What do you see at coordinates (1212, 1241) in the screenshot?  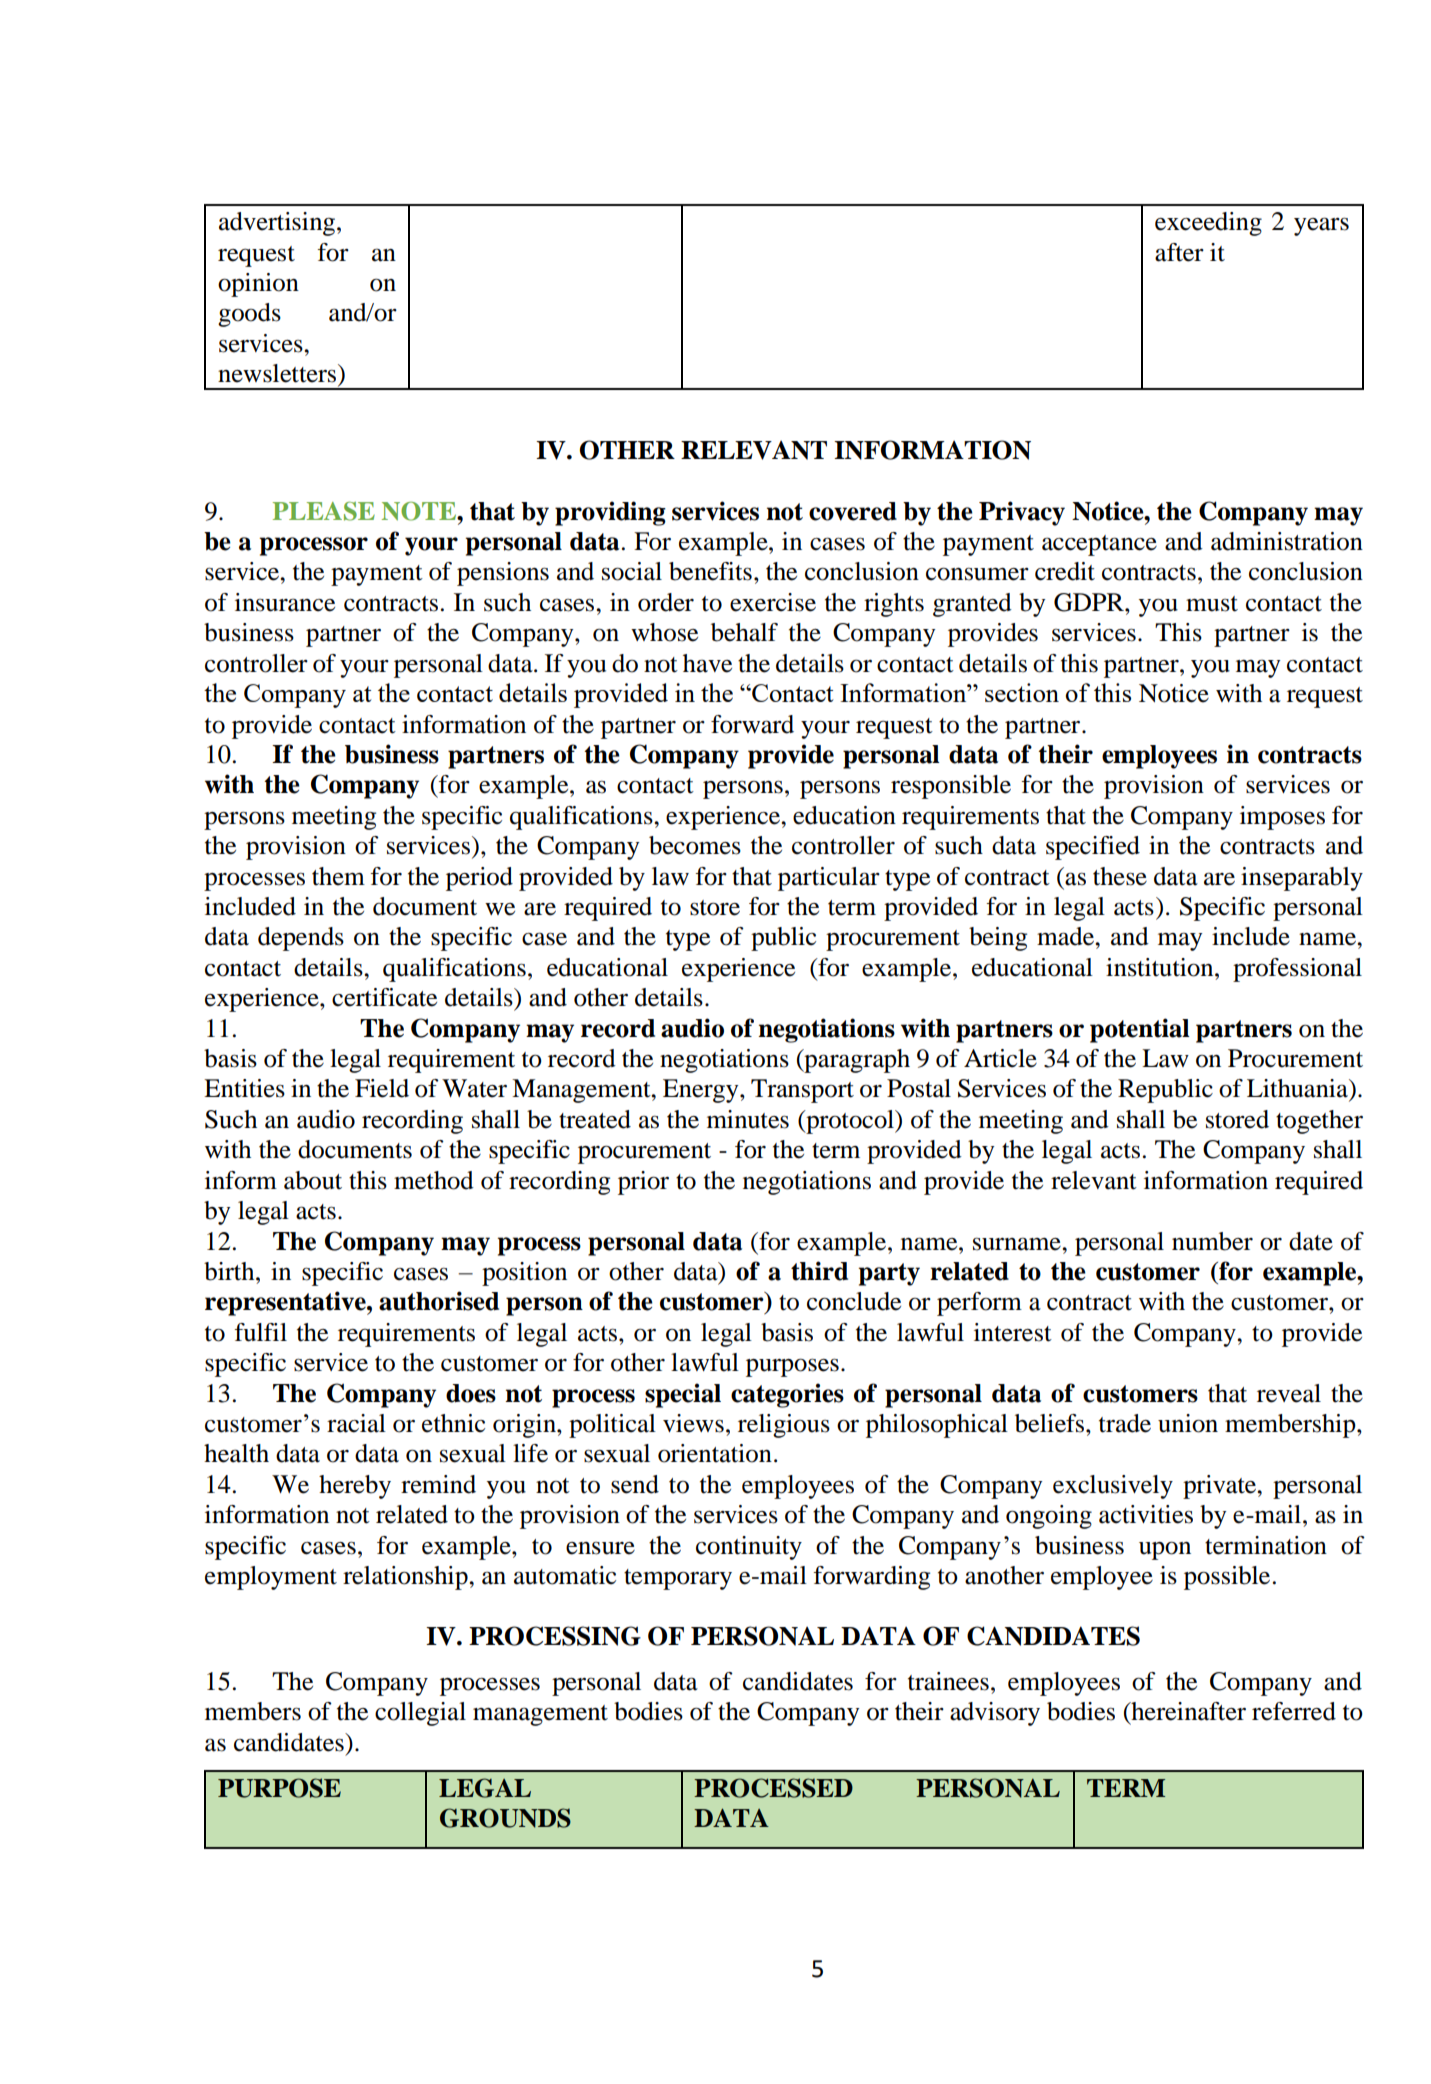 I see `number` at bounding box center [1212, 1241].
